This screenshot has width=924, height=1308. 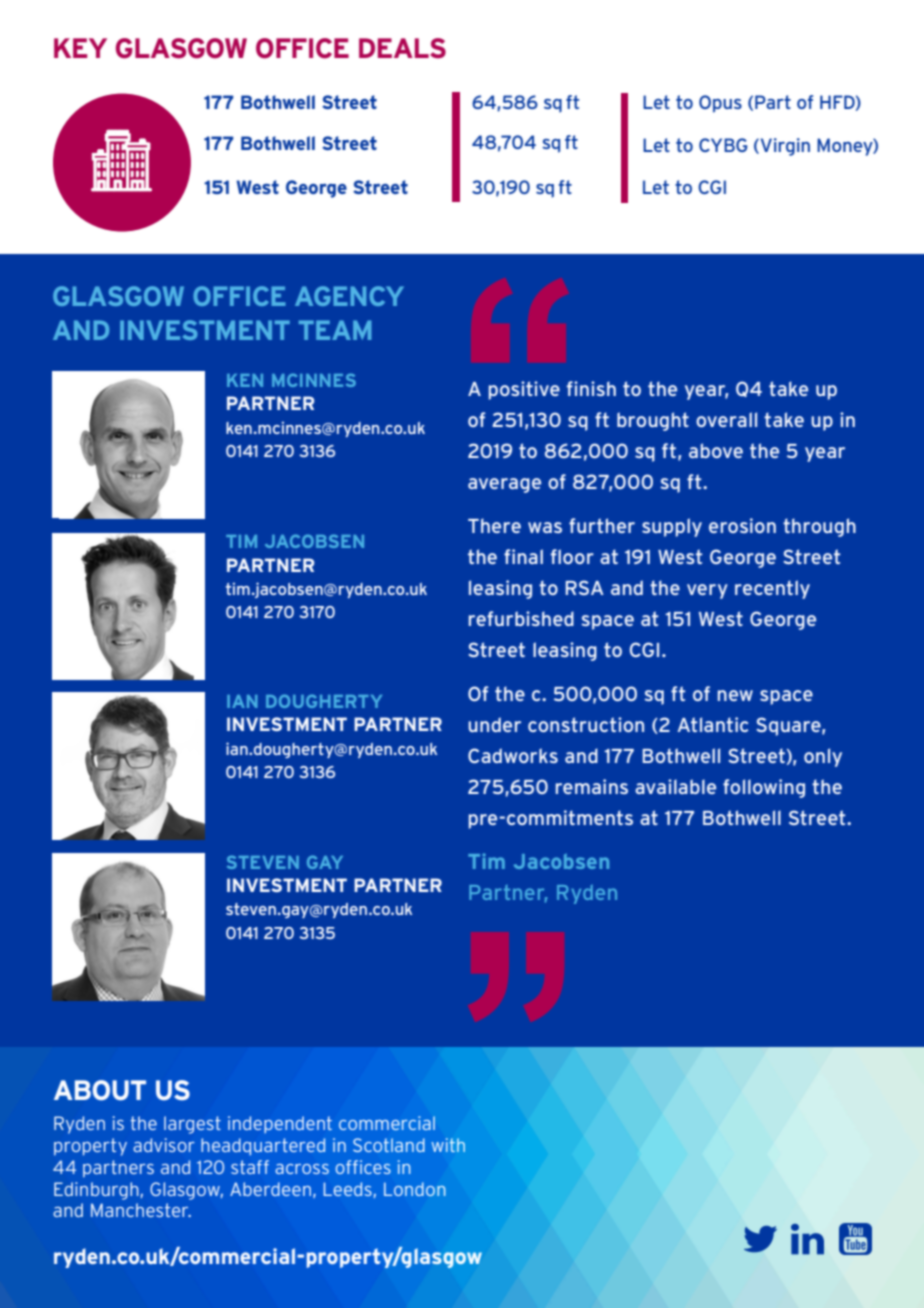 What do you see at coordinates (402, 48) in the screenshot?
I see `DEALS` at bounding box center [402, 48].
